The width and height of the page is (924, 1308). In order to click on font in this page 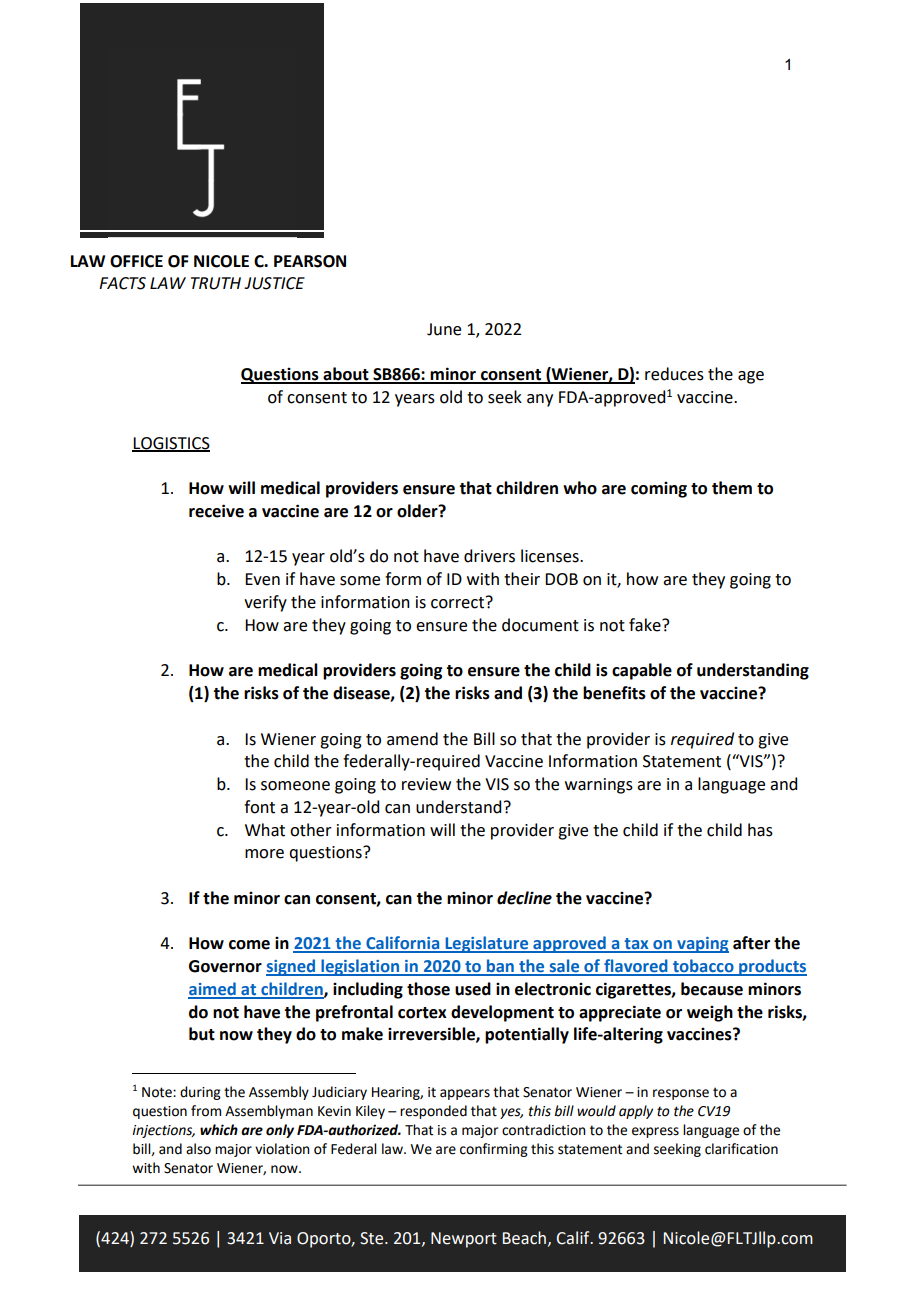, I will do `click(259, 807)`.
